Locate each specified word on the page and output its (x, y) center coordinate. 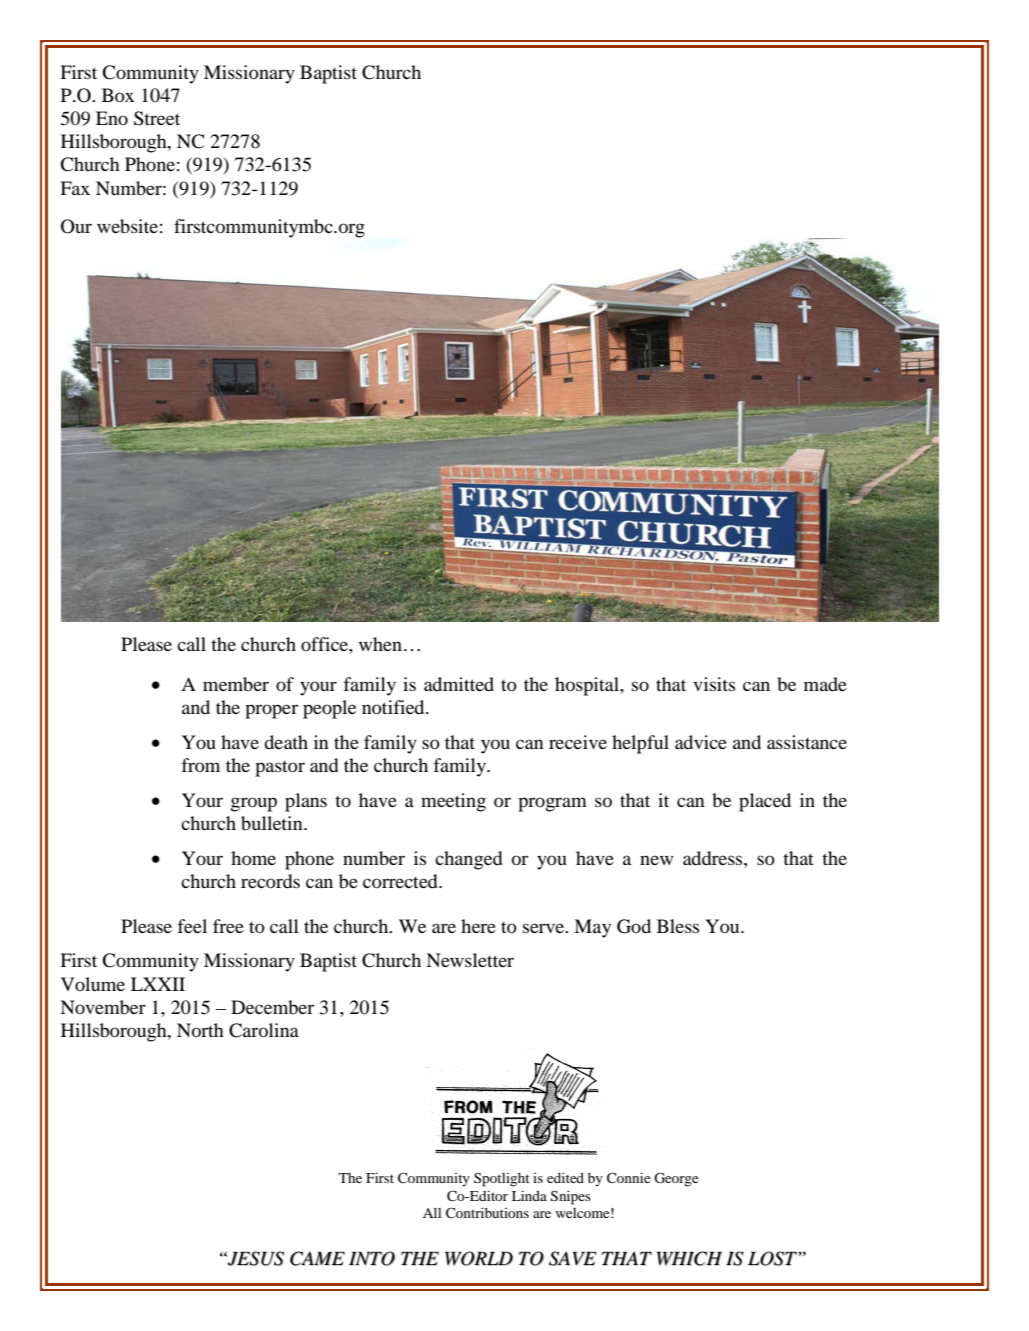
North (200, 1030)
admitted (459, 684)
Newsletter (470, 960)
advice (701, 742)
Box (118, 95)
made (825, 684)
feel (192, 926)
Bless (678, 926)
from (200, 765)
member (236, 684)
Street (157, 118)
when (380, 644)
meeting (453, 802)
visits (714, 684)
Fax (75, 188)
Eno (112, 118)
